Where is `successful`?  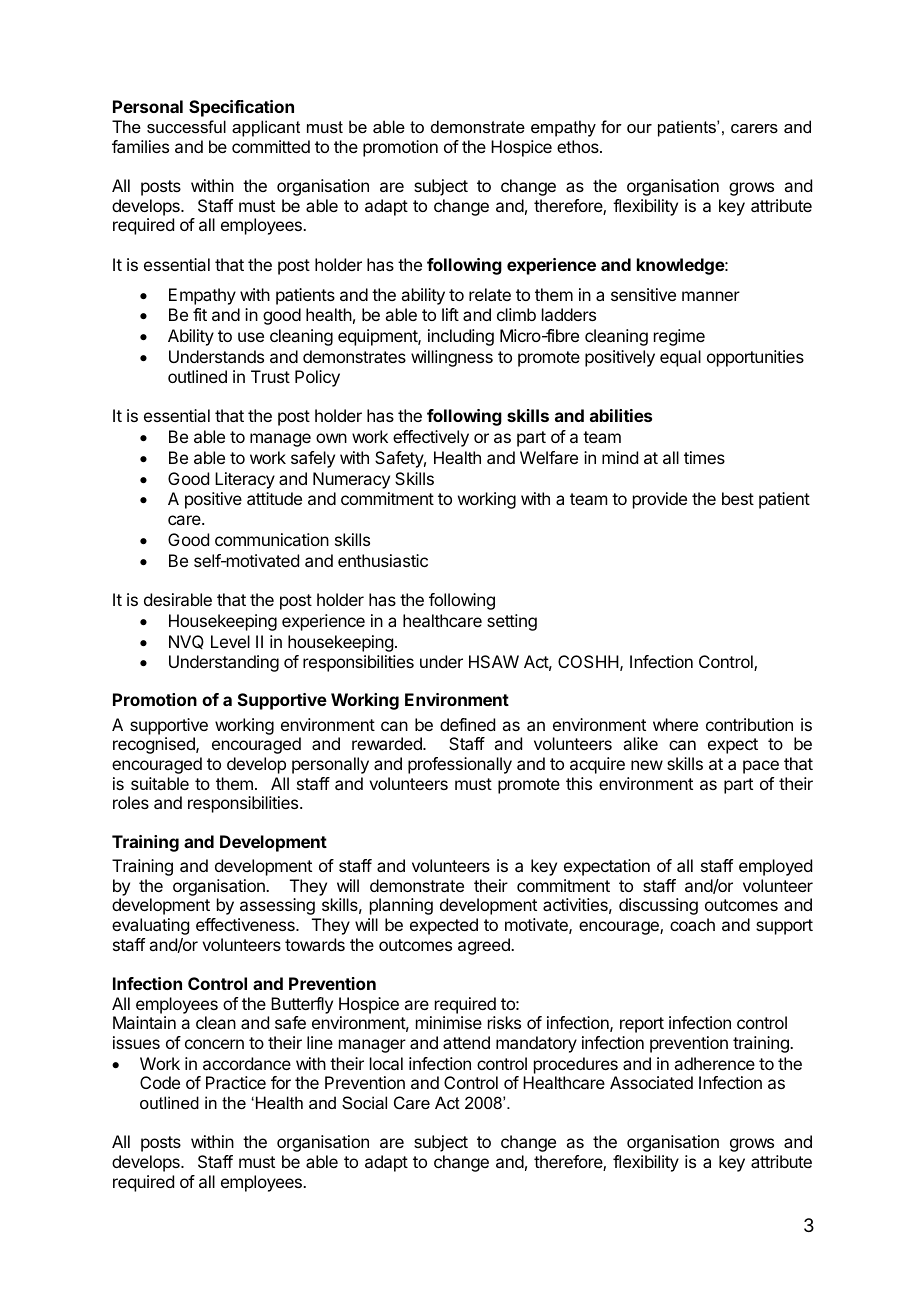 successful is located at coordinates (186, 126).
